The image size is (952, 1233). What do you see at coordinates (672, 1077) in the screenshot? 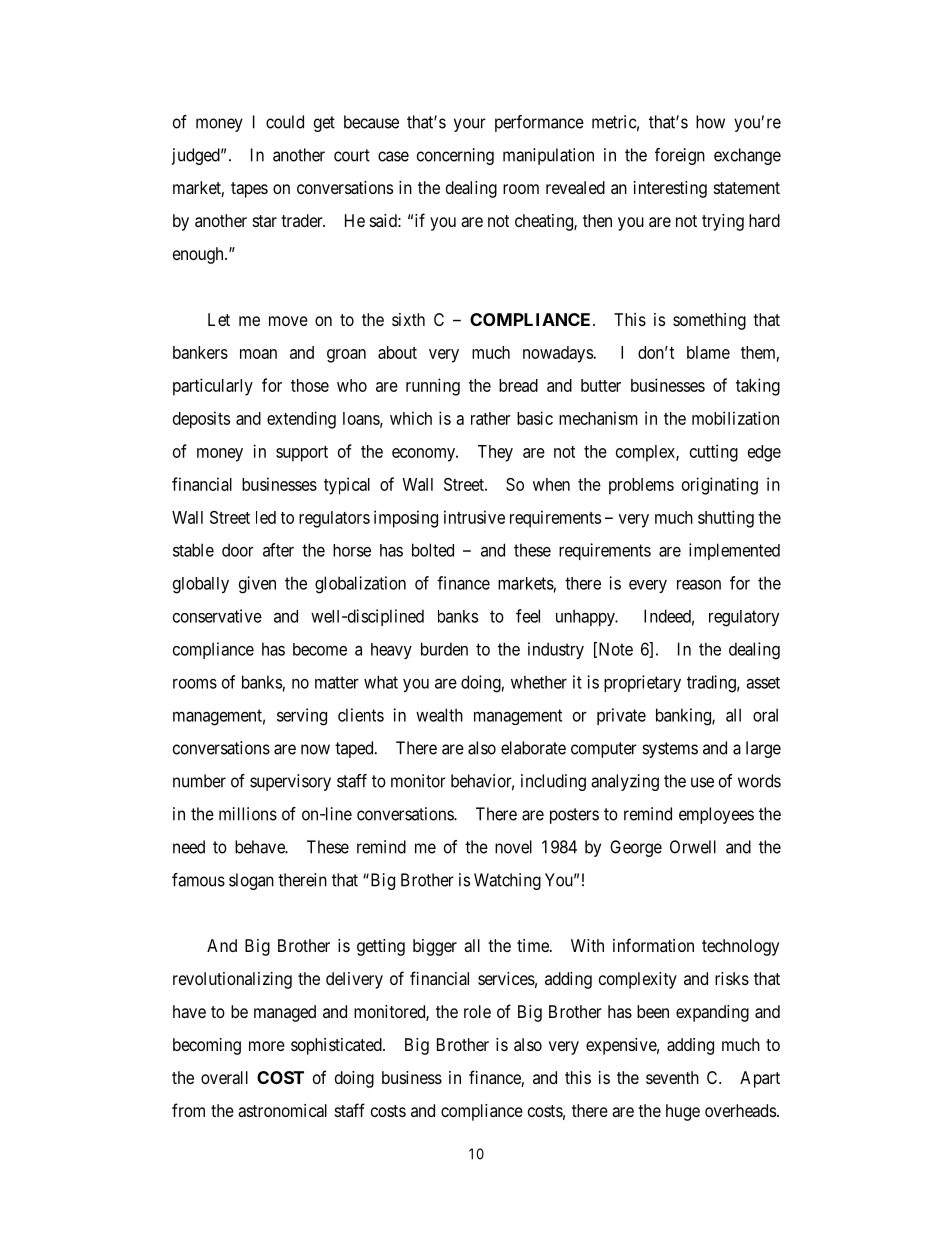
I see `seventh` at bounding box center [672, 1077].
